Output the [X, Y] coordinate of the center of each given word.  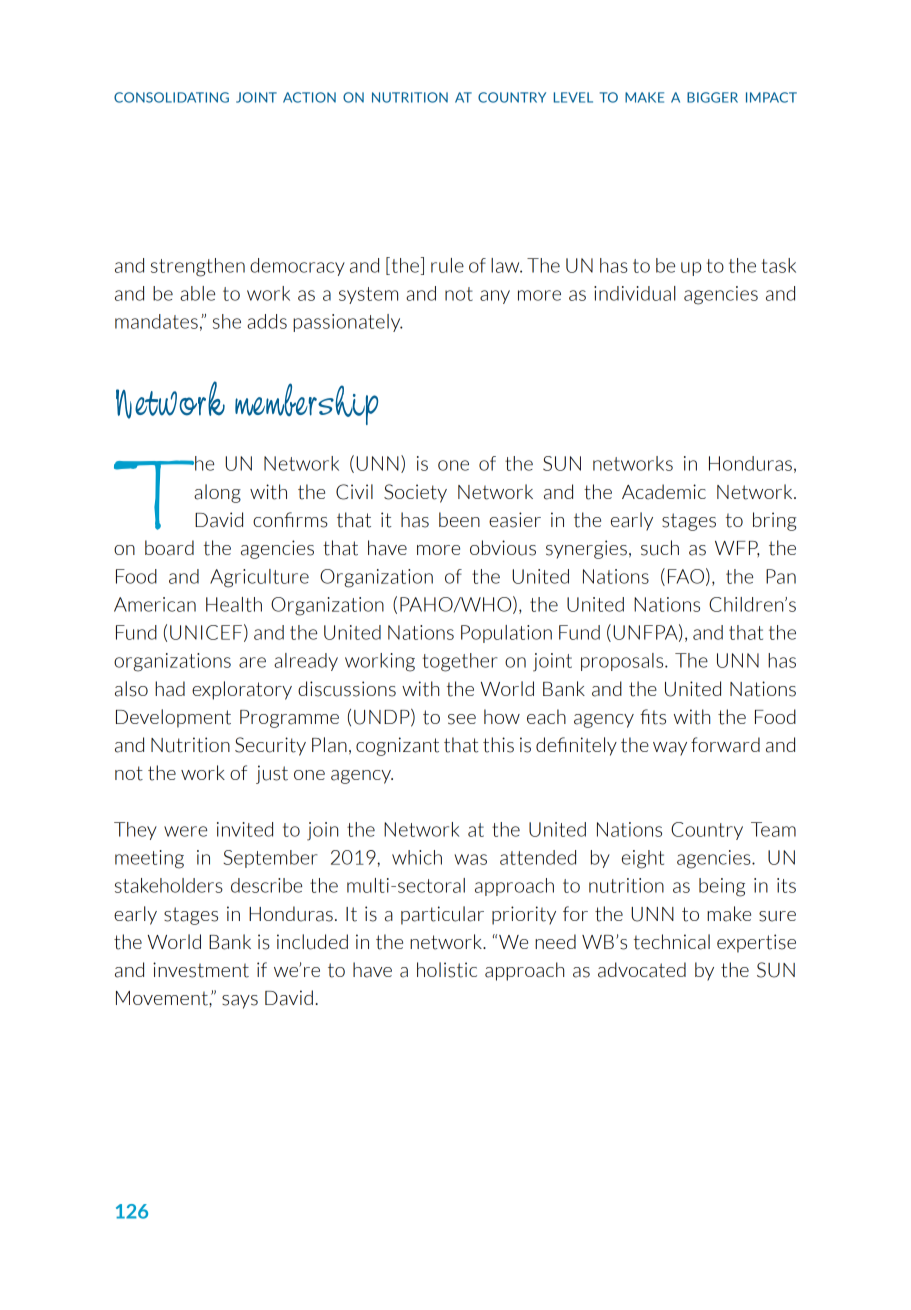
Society [415, 493]
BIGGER [712, 97]
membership [306, 404]
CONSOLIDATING [171, 97]
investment [201, 970]
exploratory [242, 690]
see [462, 719]
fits [653, 717]
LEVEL [573, 97]
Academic [664, 492]
